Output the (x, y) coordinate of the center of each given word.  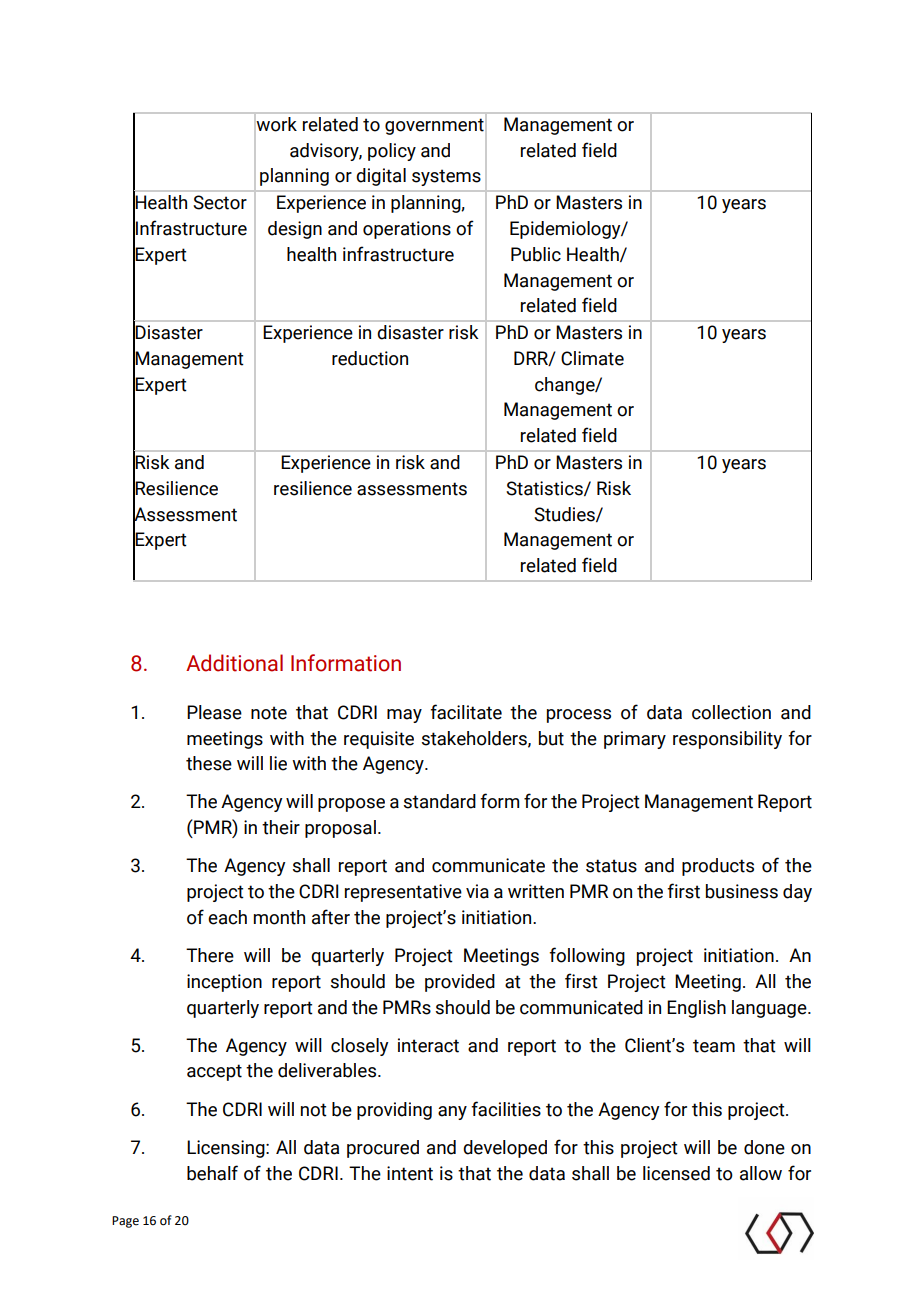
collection (731, 712)
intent (410, 1173)
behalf (212, 1173)
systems (446, 177)
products (718, 867)
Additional (234, 663)
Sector (220, 202)
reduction (370, 358)
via (477, 891)
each (227, 917)
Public (536, 254)
